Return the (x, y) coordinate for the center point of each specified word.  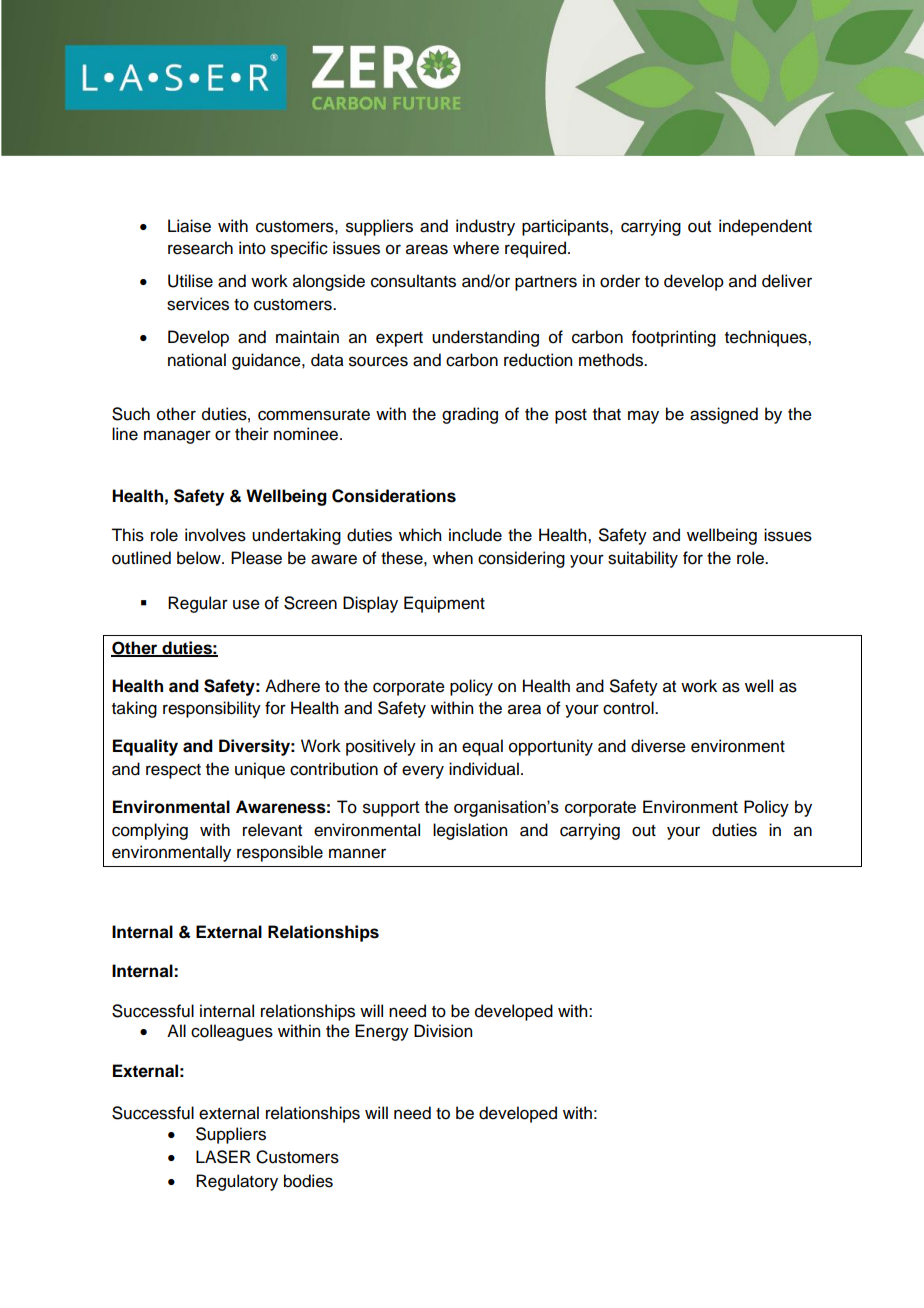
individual (484, 769)
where (476, 248)
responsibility (212, 709)
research (200, 248)
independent (765, 227)
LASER (223, 1157)
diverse (658, 746)
